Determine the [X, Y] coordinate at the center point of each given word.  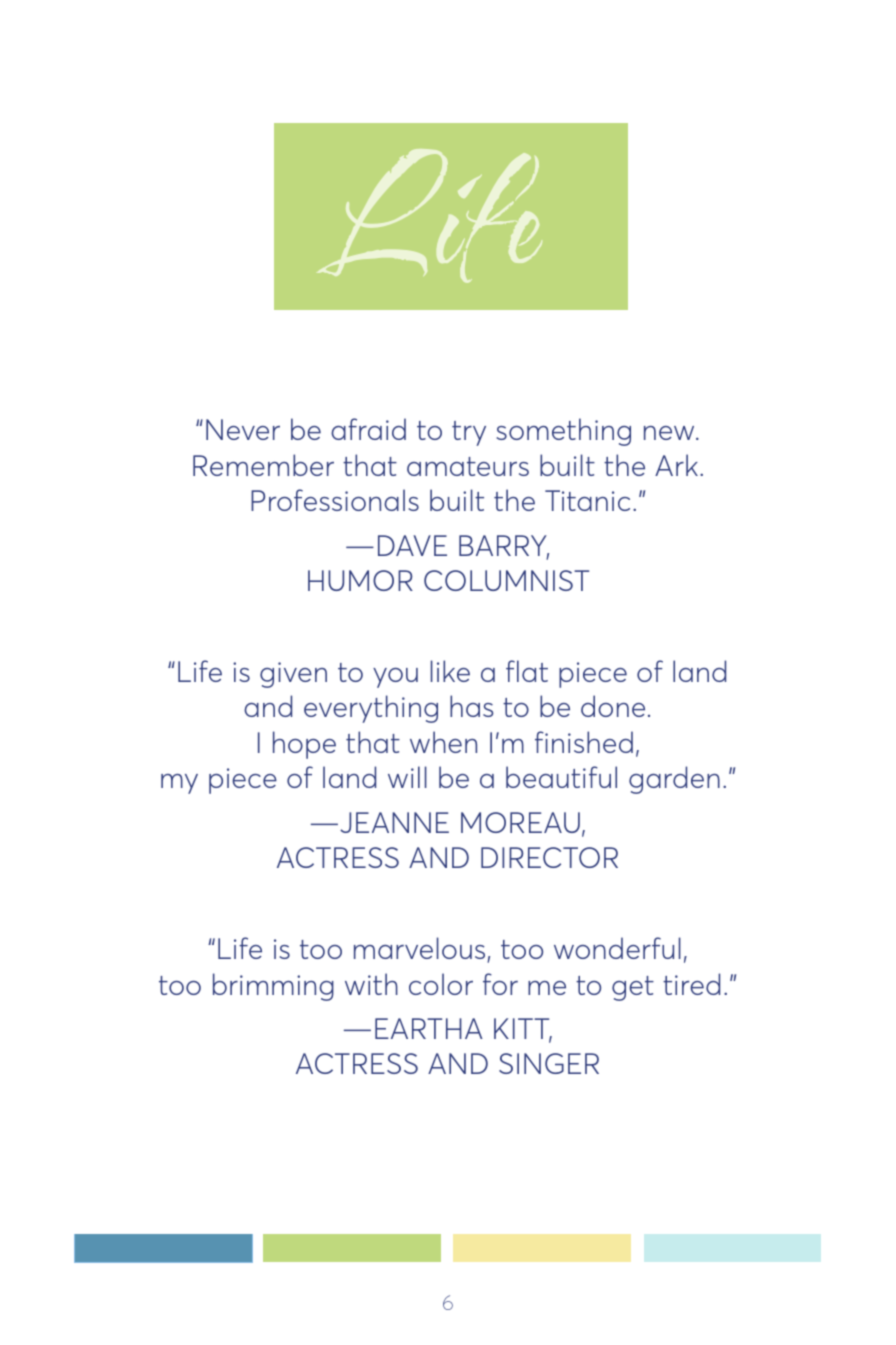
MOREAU [520, 822]
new [670, 433]
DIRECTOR [549, 857]
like [450, 671]
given [293, 675]
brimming [273, 987]
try [469, 433]
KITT [523, 1030]
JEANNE [394, 822]
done [613, 706]
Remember [263, 465]
